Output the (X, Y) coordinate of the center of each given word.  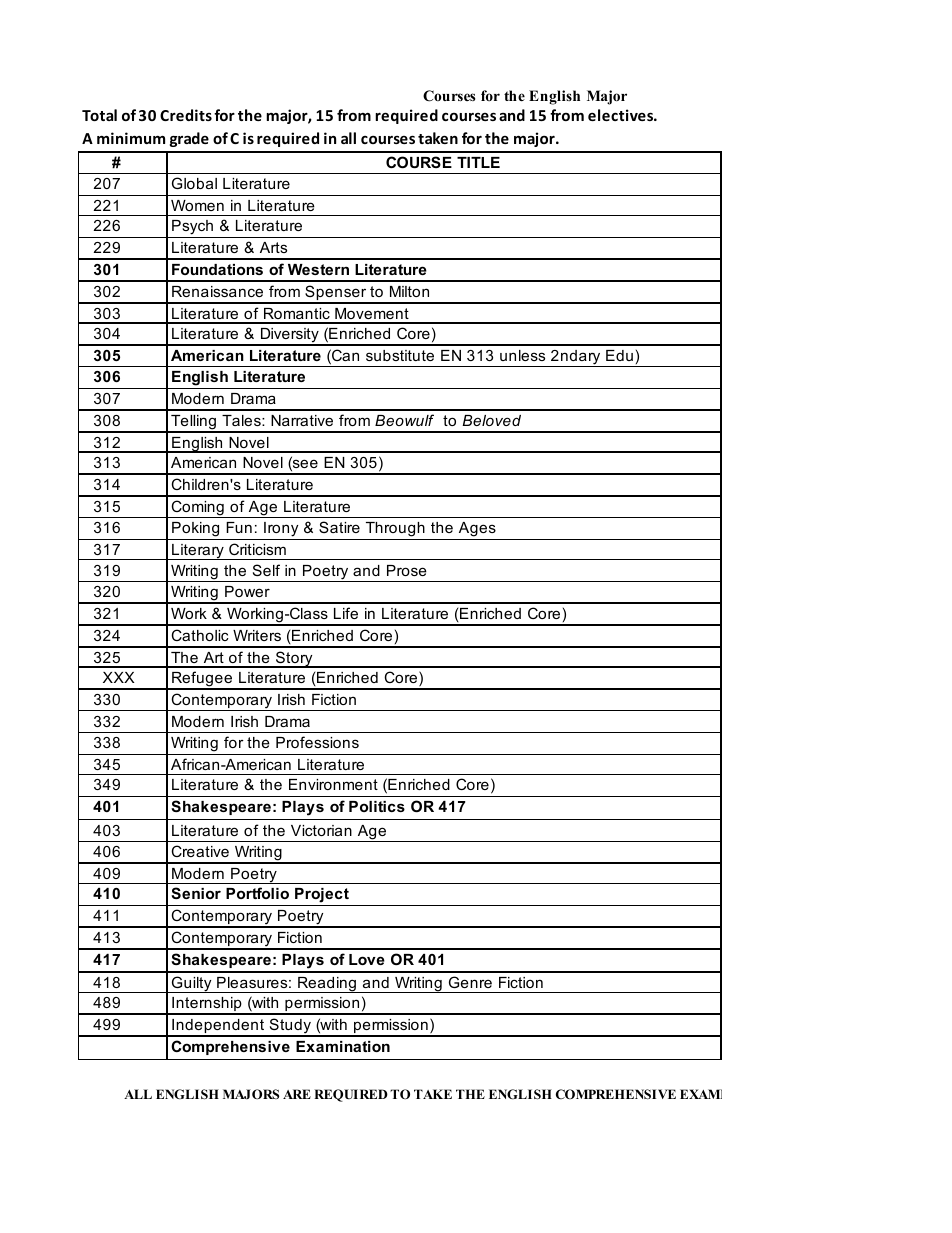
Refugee (202, 680)
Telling (194, 423)
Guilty (191, 984)
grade (189, 139)
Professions (317, 742)
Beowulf (404, 420)
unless (522, 355)
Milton (409, 291)
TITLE (478, 162)
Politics (377, 806)
